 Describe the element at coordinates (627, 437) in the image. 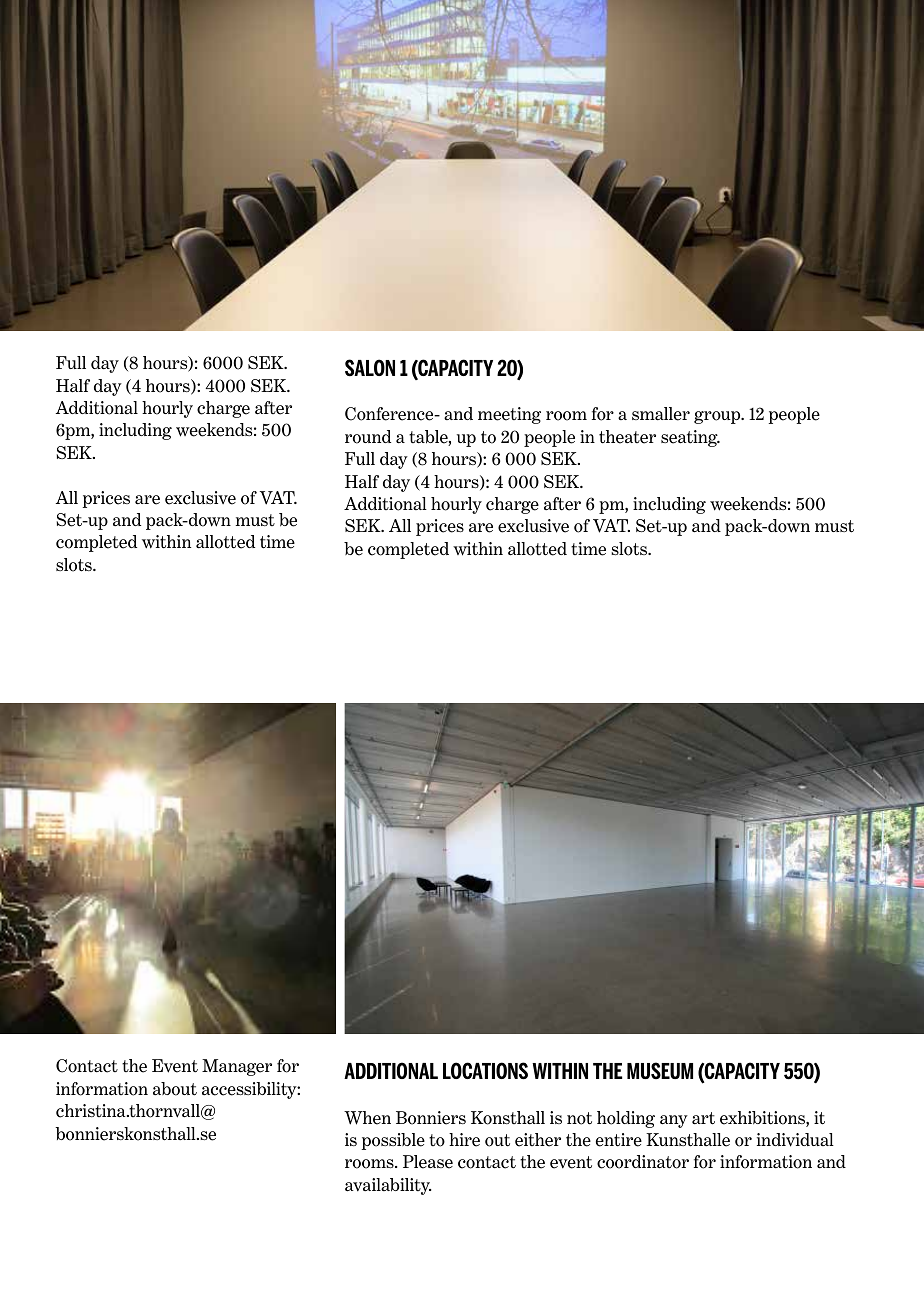

I see `theater` at that location.
